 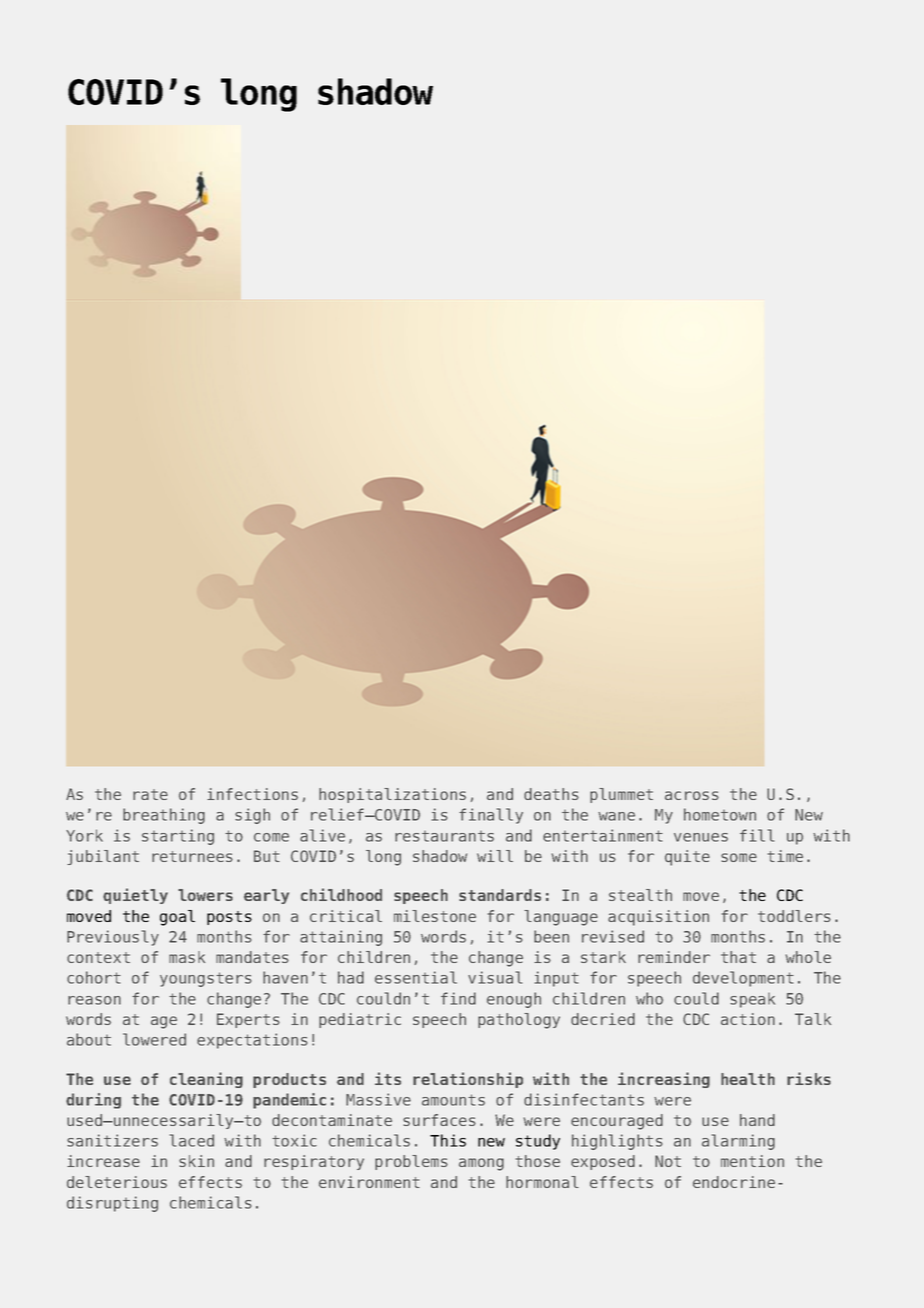 I want to click on finally, so click(x=491, y=816).
